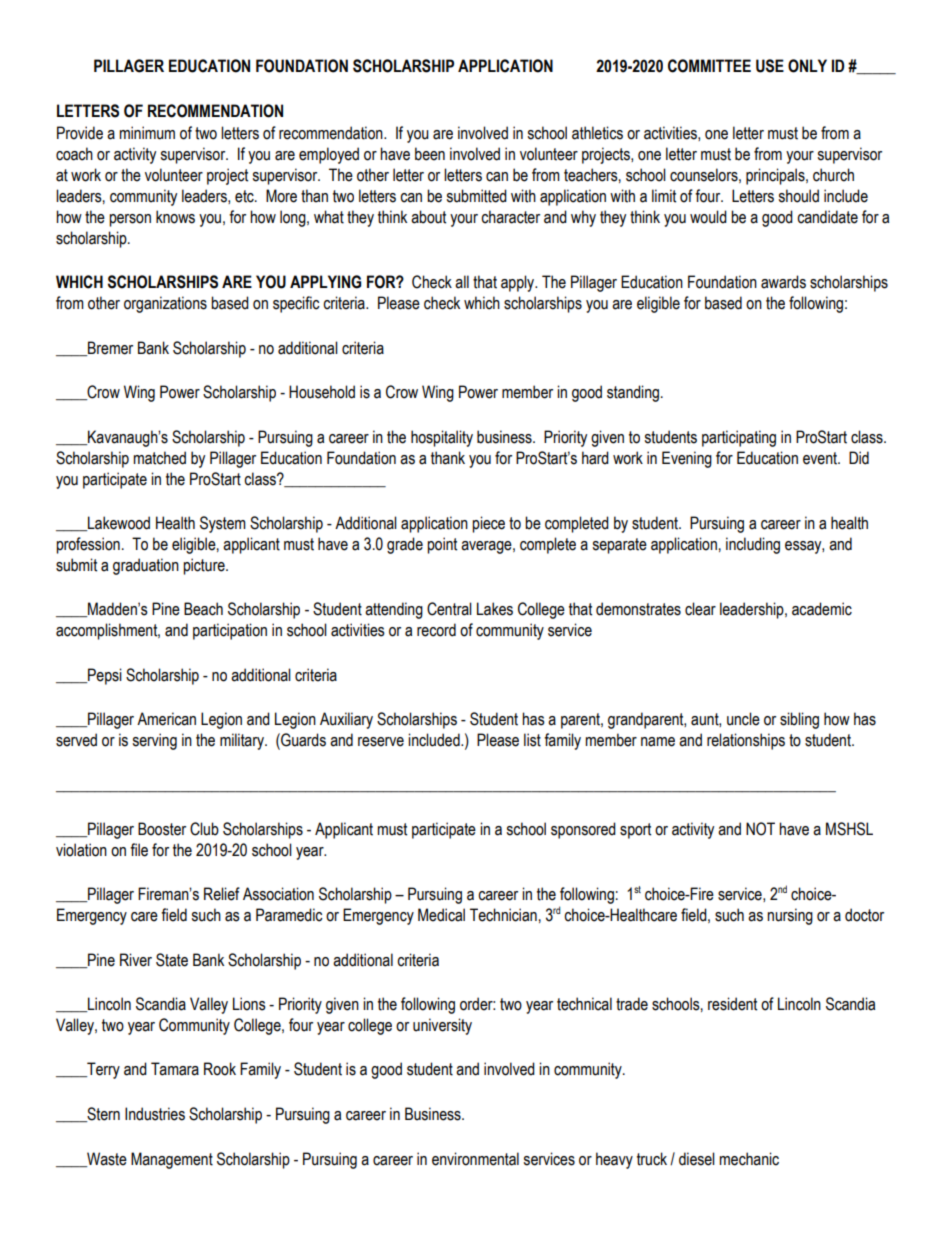  What do you see at coordinates (428, 217) in the image?
I see `about` at bounding box center [428, 217].
